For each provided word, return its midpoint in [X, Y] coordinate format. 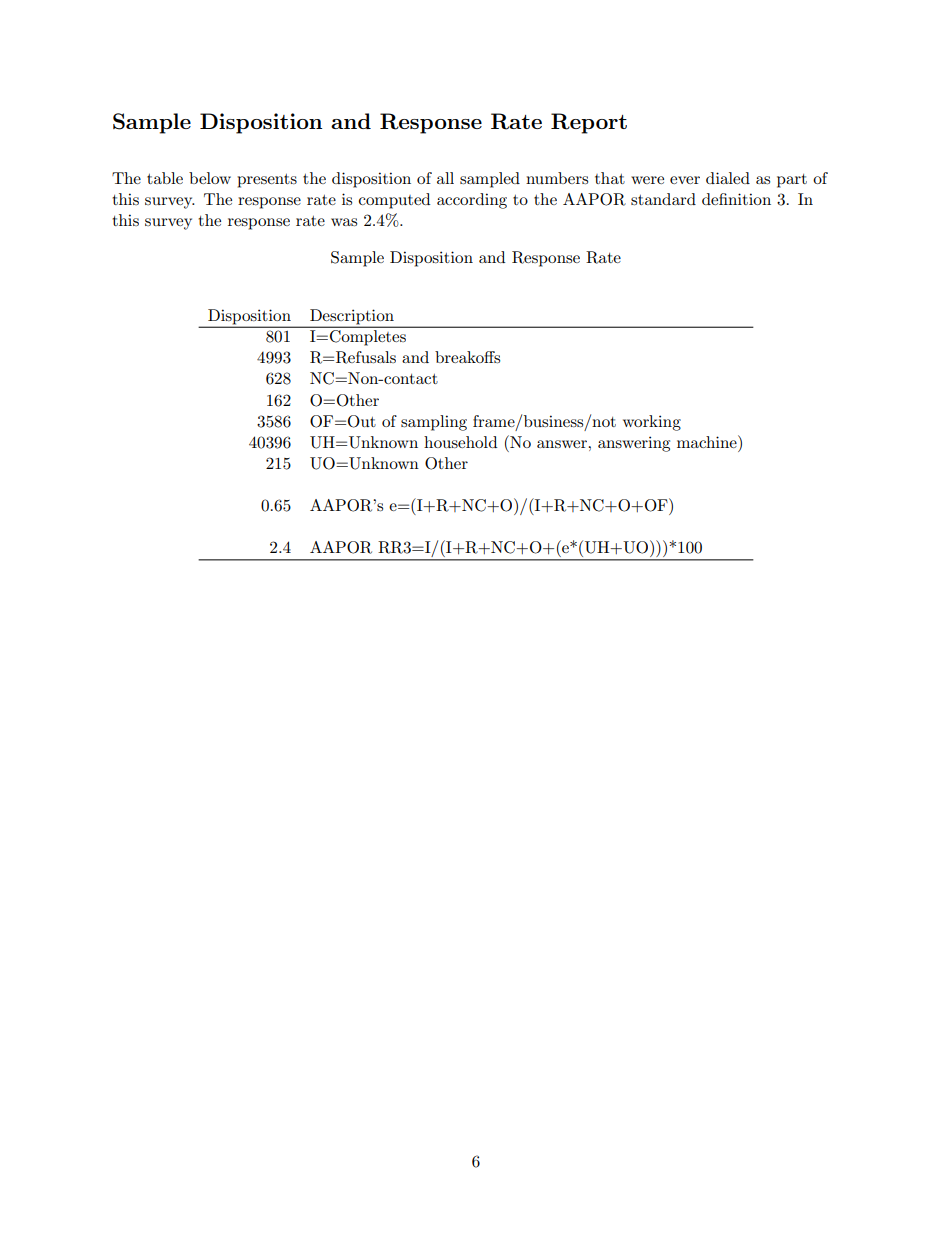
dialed [728, 178]
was [344, 222]
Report [589, 123]
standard [663, 199]
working [652, 423]
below [210, 178]
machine [708, 441]
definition [736, 199]
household [460, 442]
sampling [434, 423]
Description [352, 316]
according [472, 201]
